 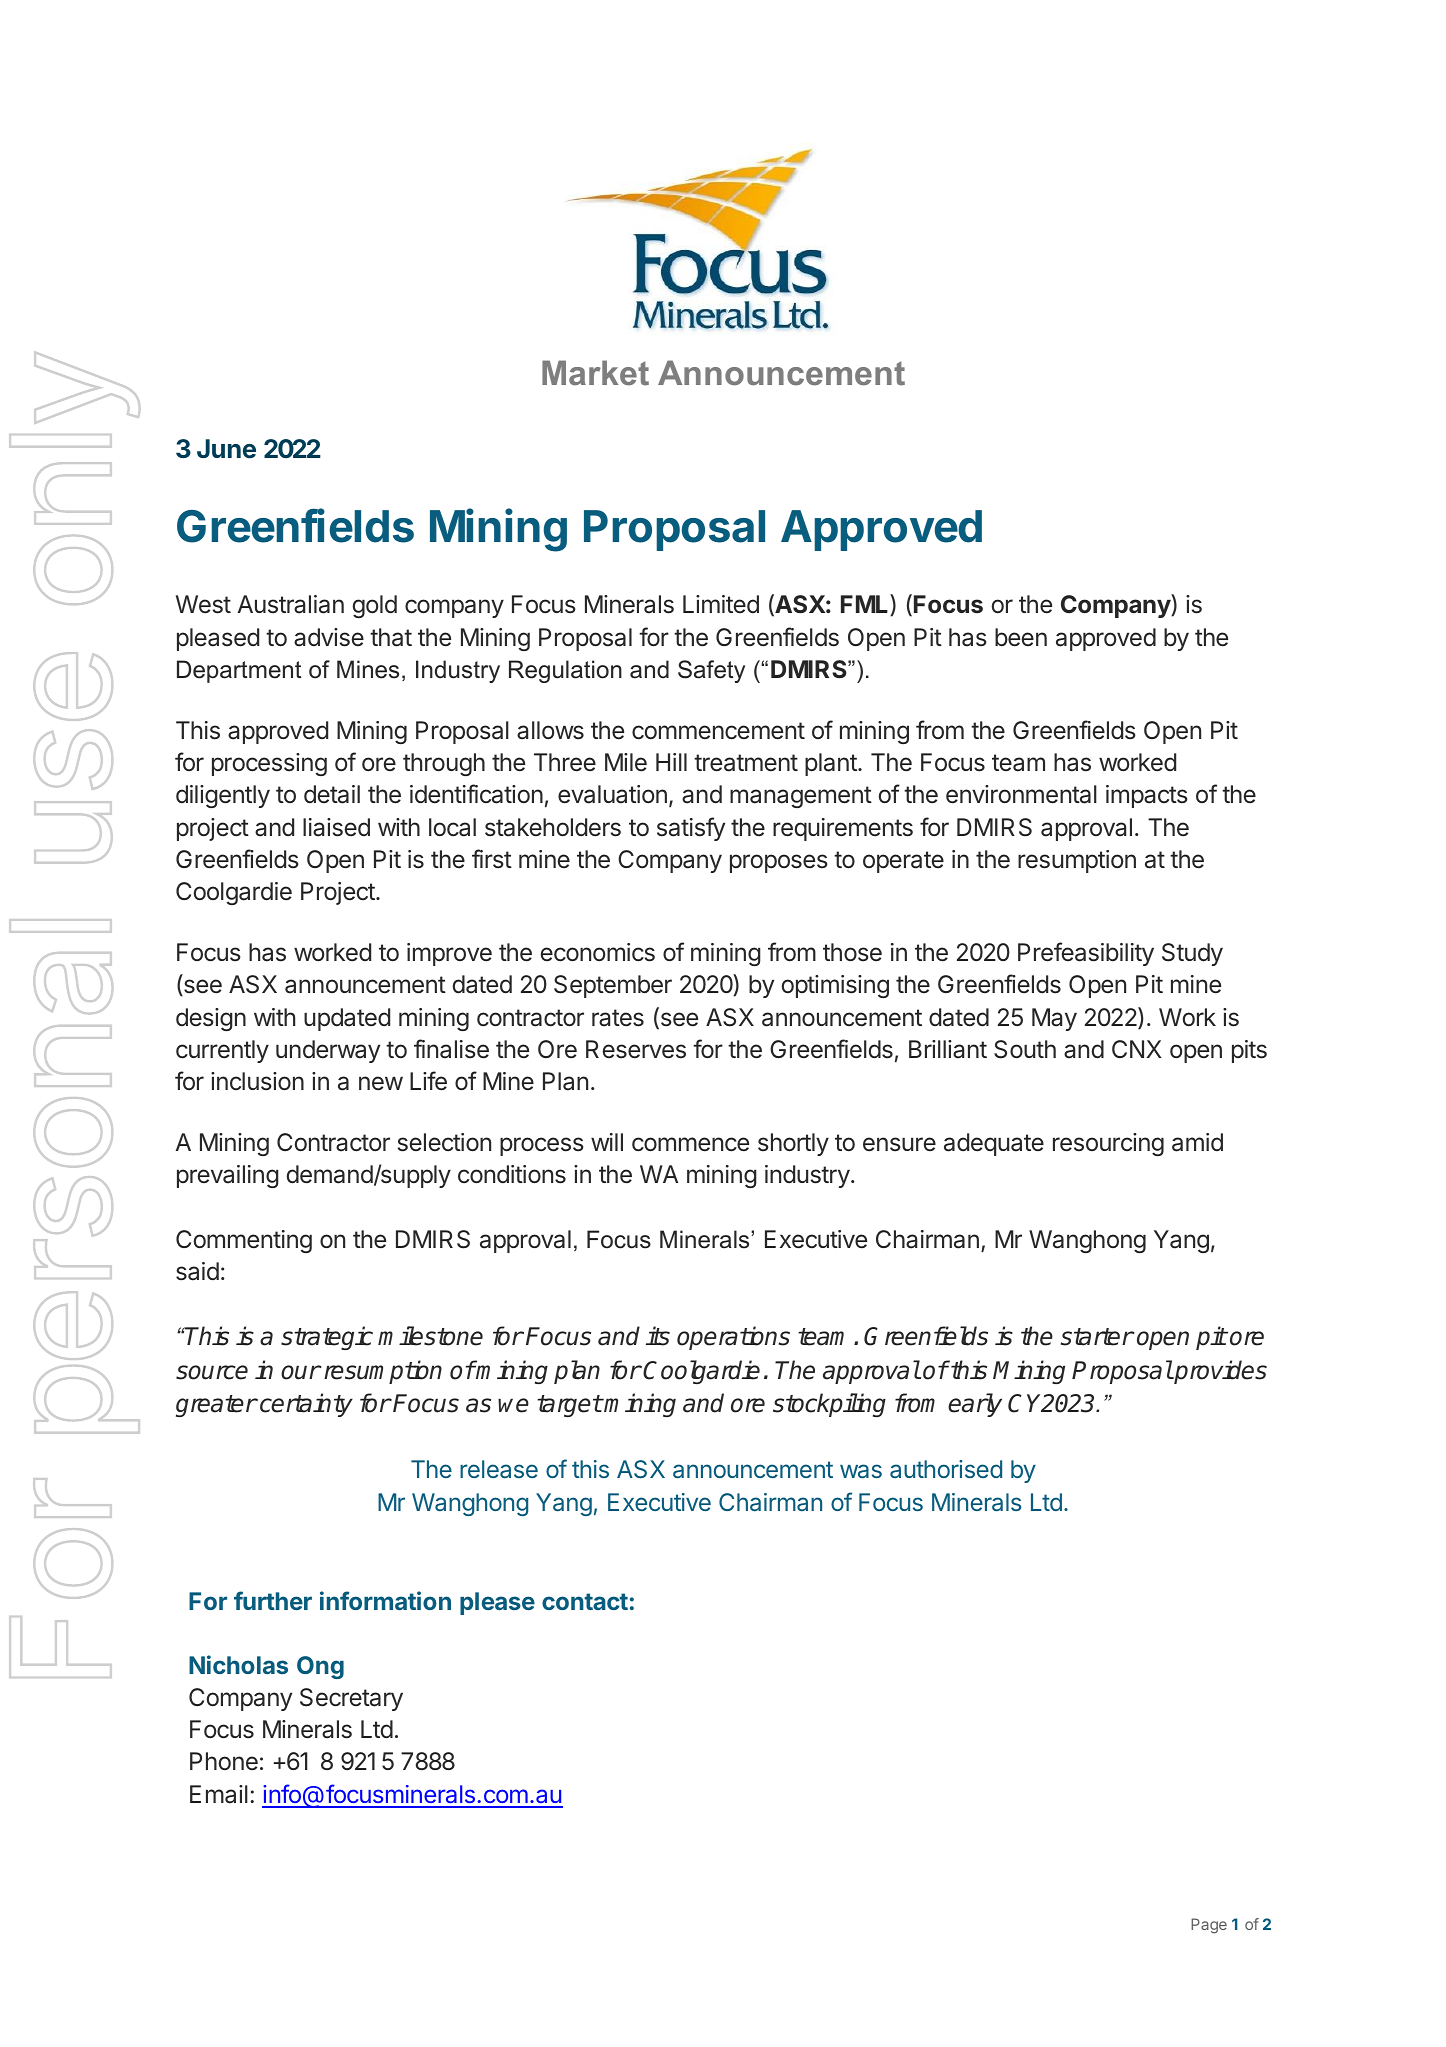 What do you see at coordinates (228, 1176) in the image?
I see `prevailing` at bounding box center [228, 1176].
